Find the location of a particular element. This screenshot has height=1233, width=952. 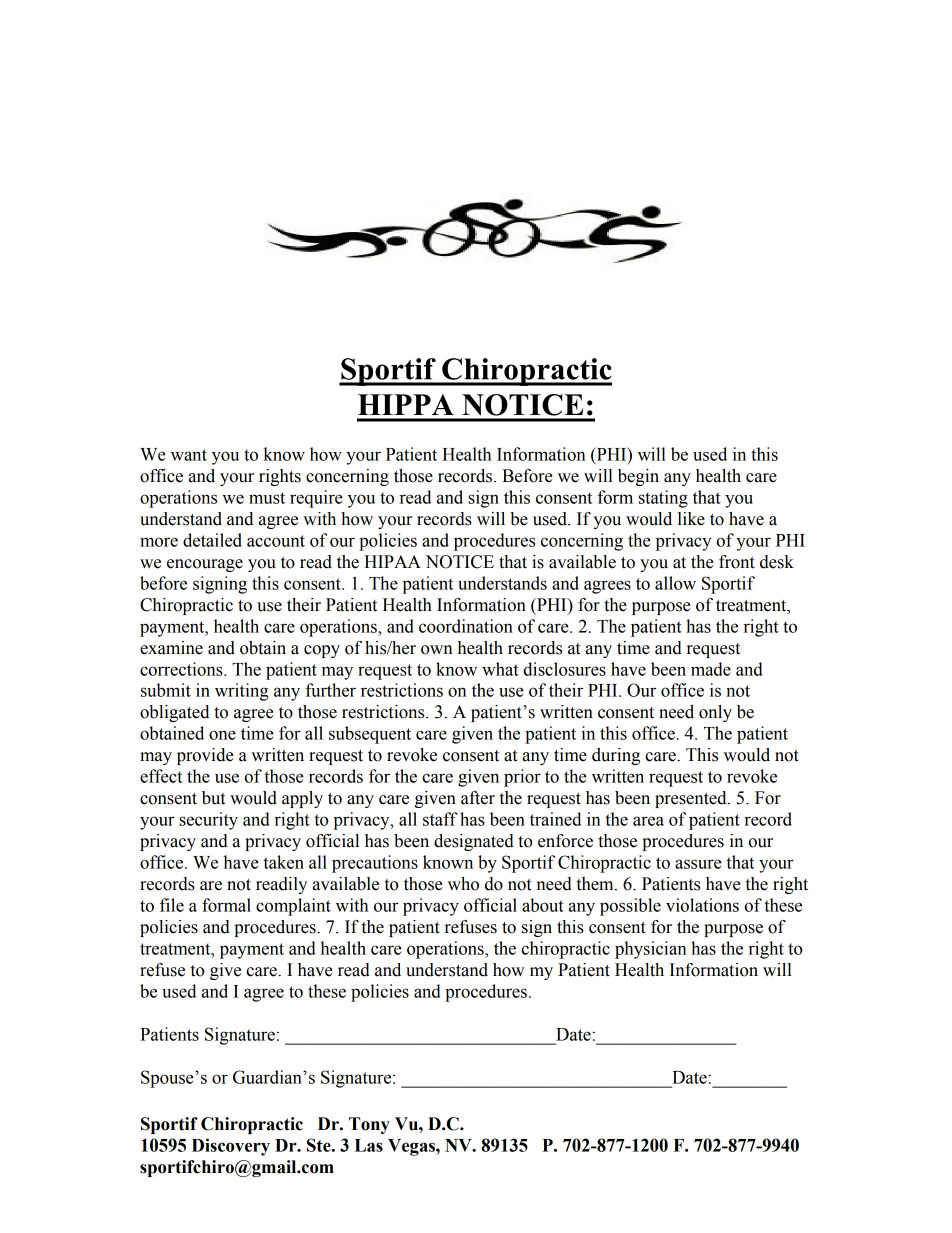

coordination is located at coordinates (466, 626).
